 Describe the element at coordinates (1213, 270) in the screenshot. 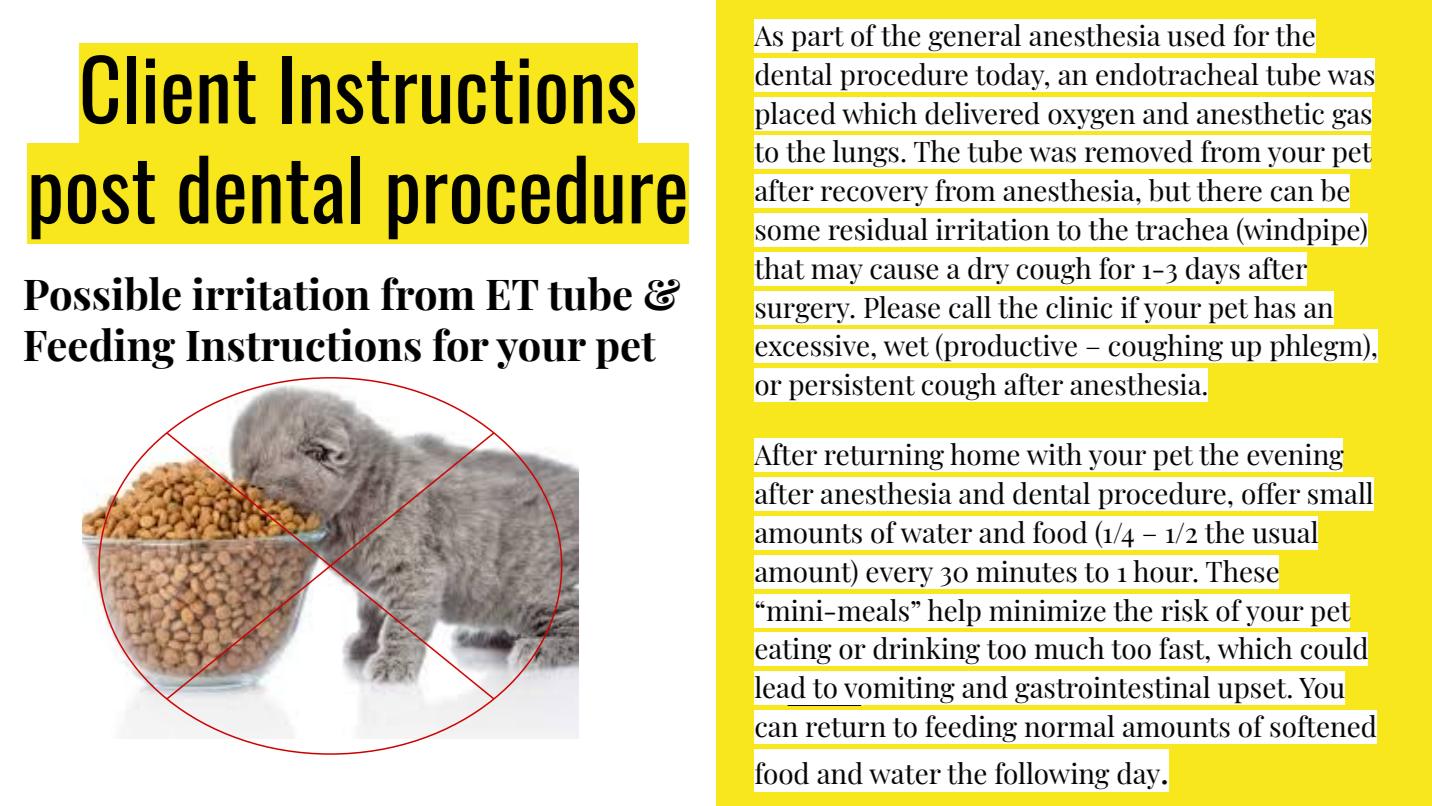

I see `days` at that location.
